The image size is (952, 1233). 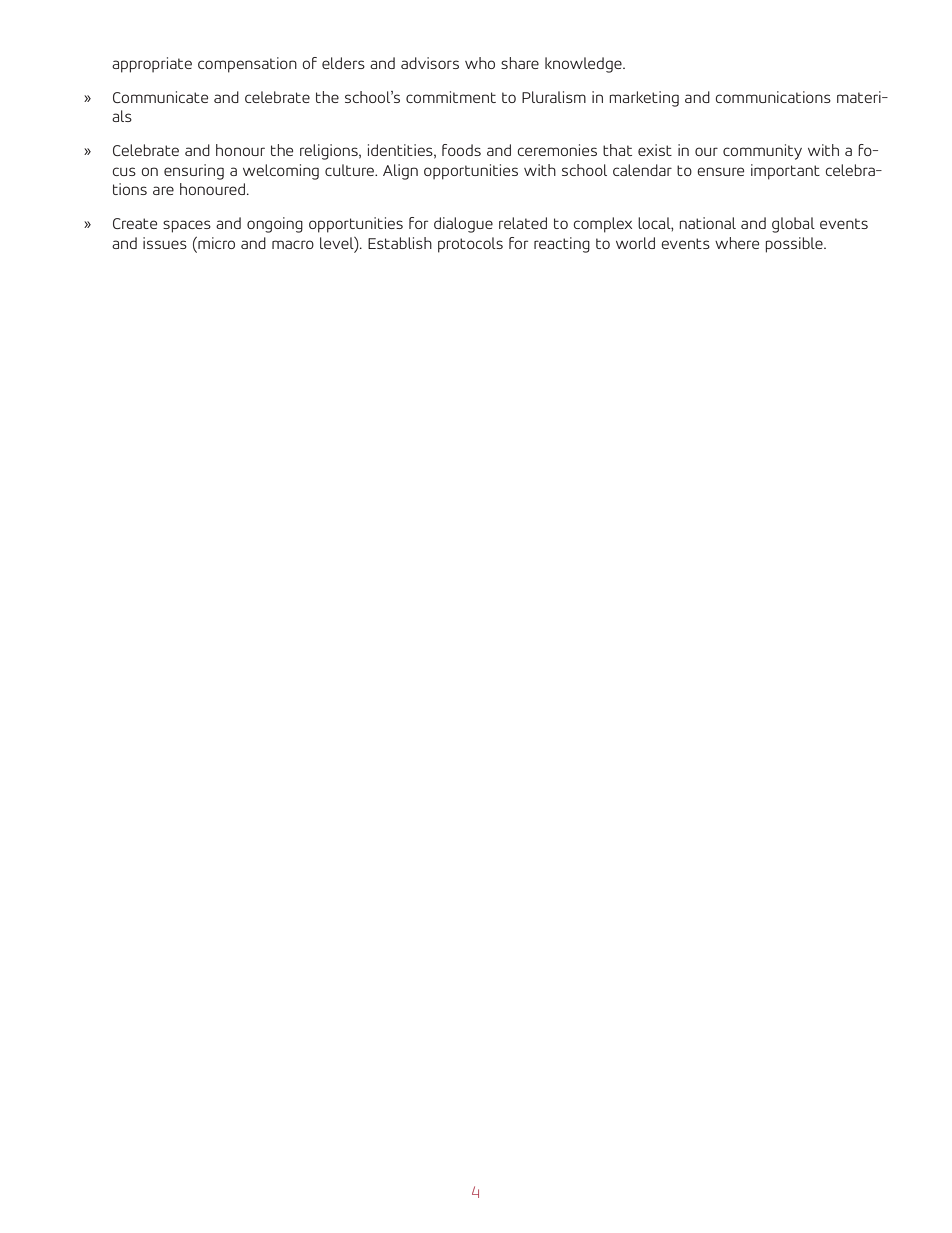 I want to click on who, so click(x=480, y=63).
